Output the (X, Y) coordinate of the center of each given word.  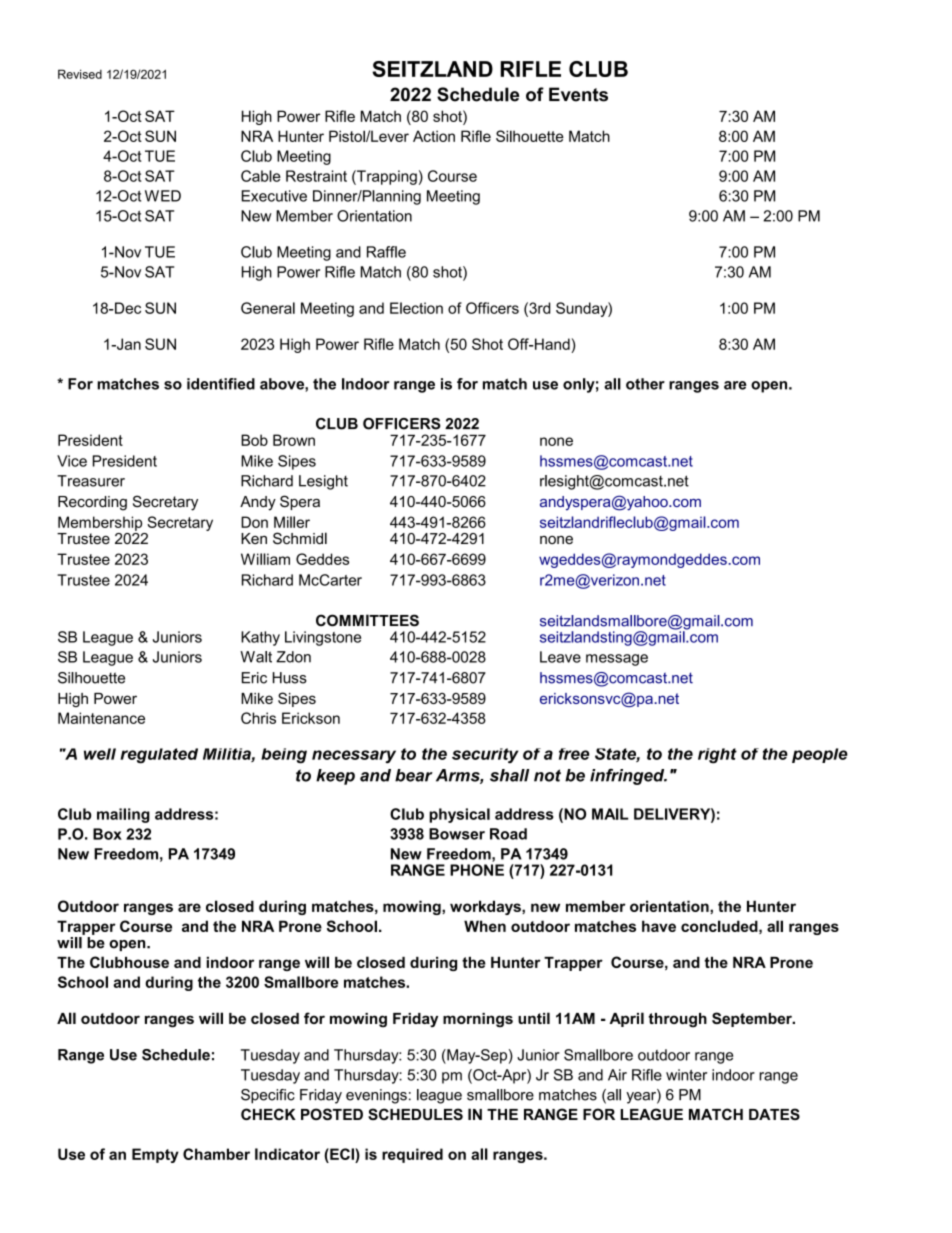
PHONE (477, 870)
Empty (155, 1155)
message (617, 660)
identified (221, 384)
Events (578, 94)
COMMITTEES (367, 620)
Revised (80, 74)
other (645, 384)
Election (416, 308)
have (659, 926)
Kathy (260, 638)
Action (434, 136)
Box (107, 834)
